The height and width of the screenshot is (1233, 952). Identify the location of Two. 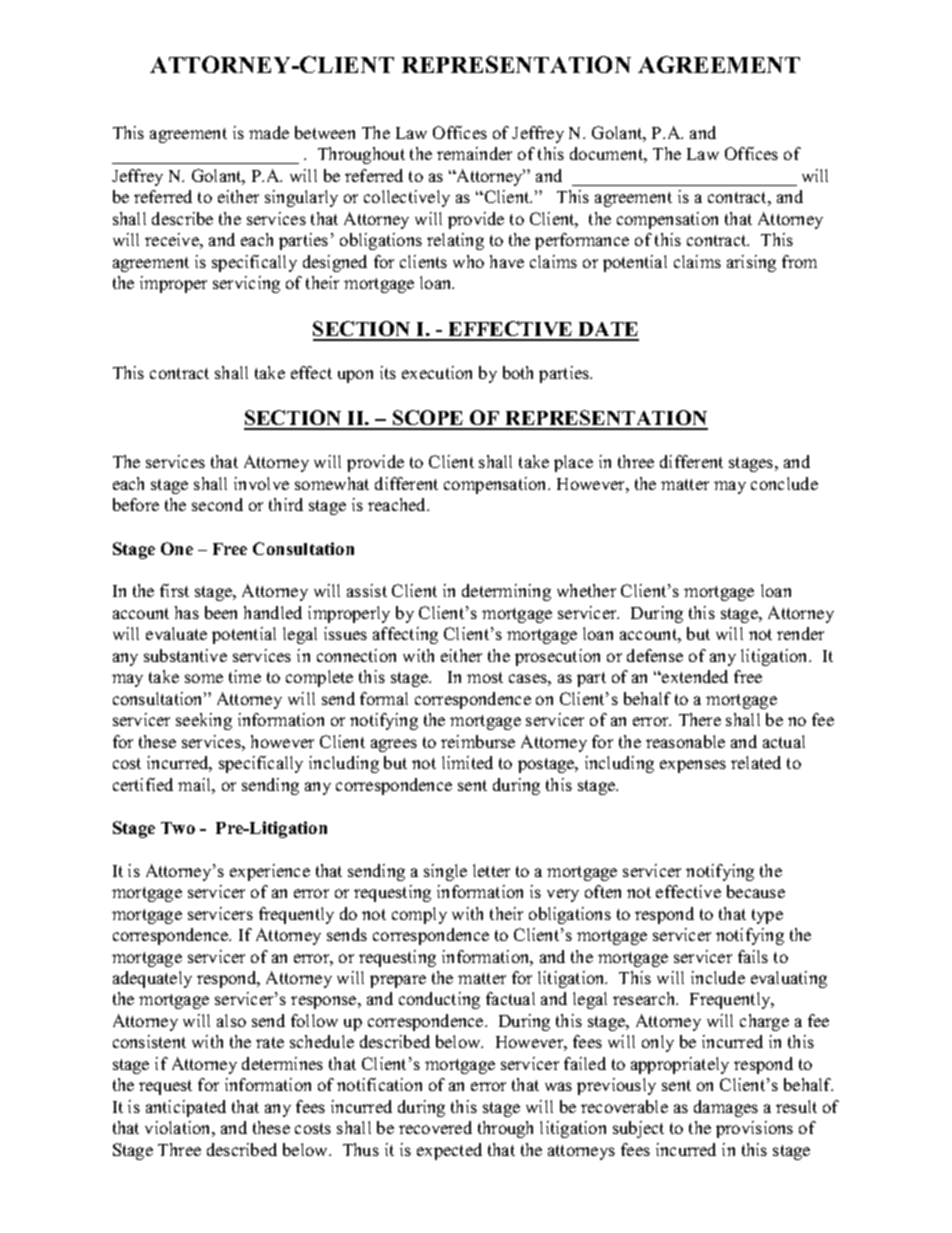
(178, 828).
